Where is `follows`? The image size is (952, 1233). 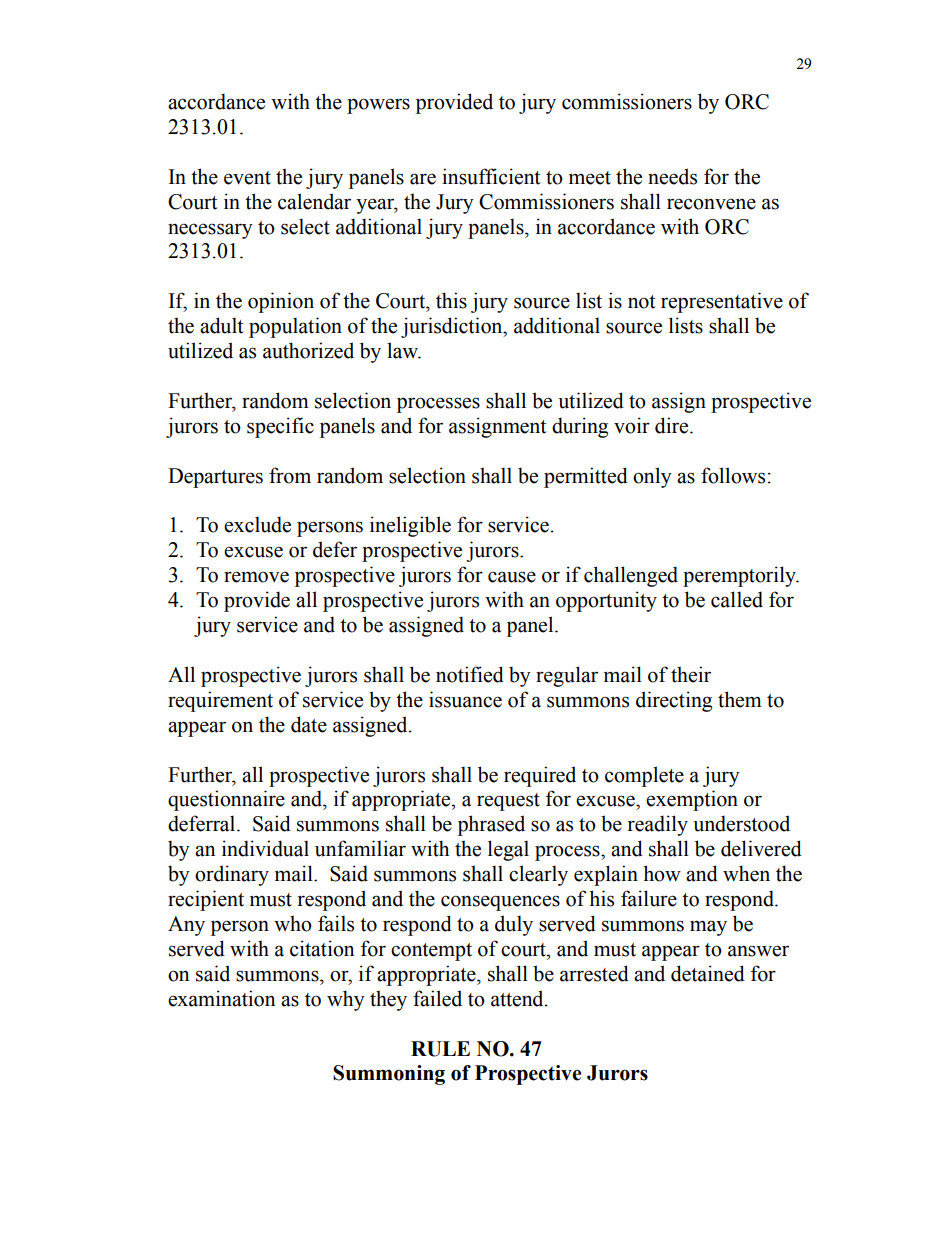 follows is located at coordinates (733, 475).
